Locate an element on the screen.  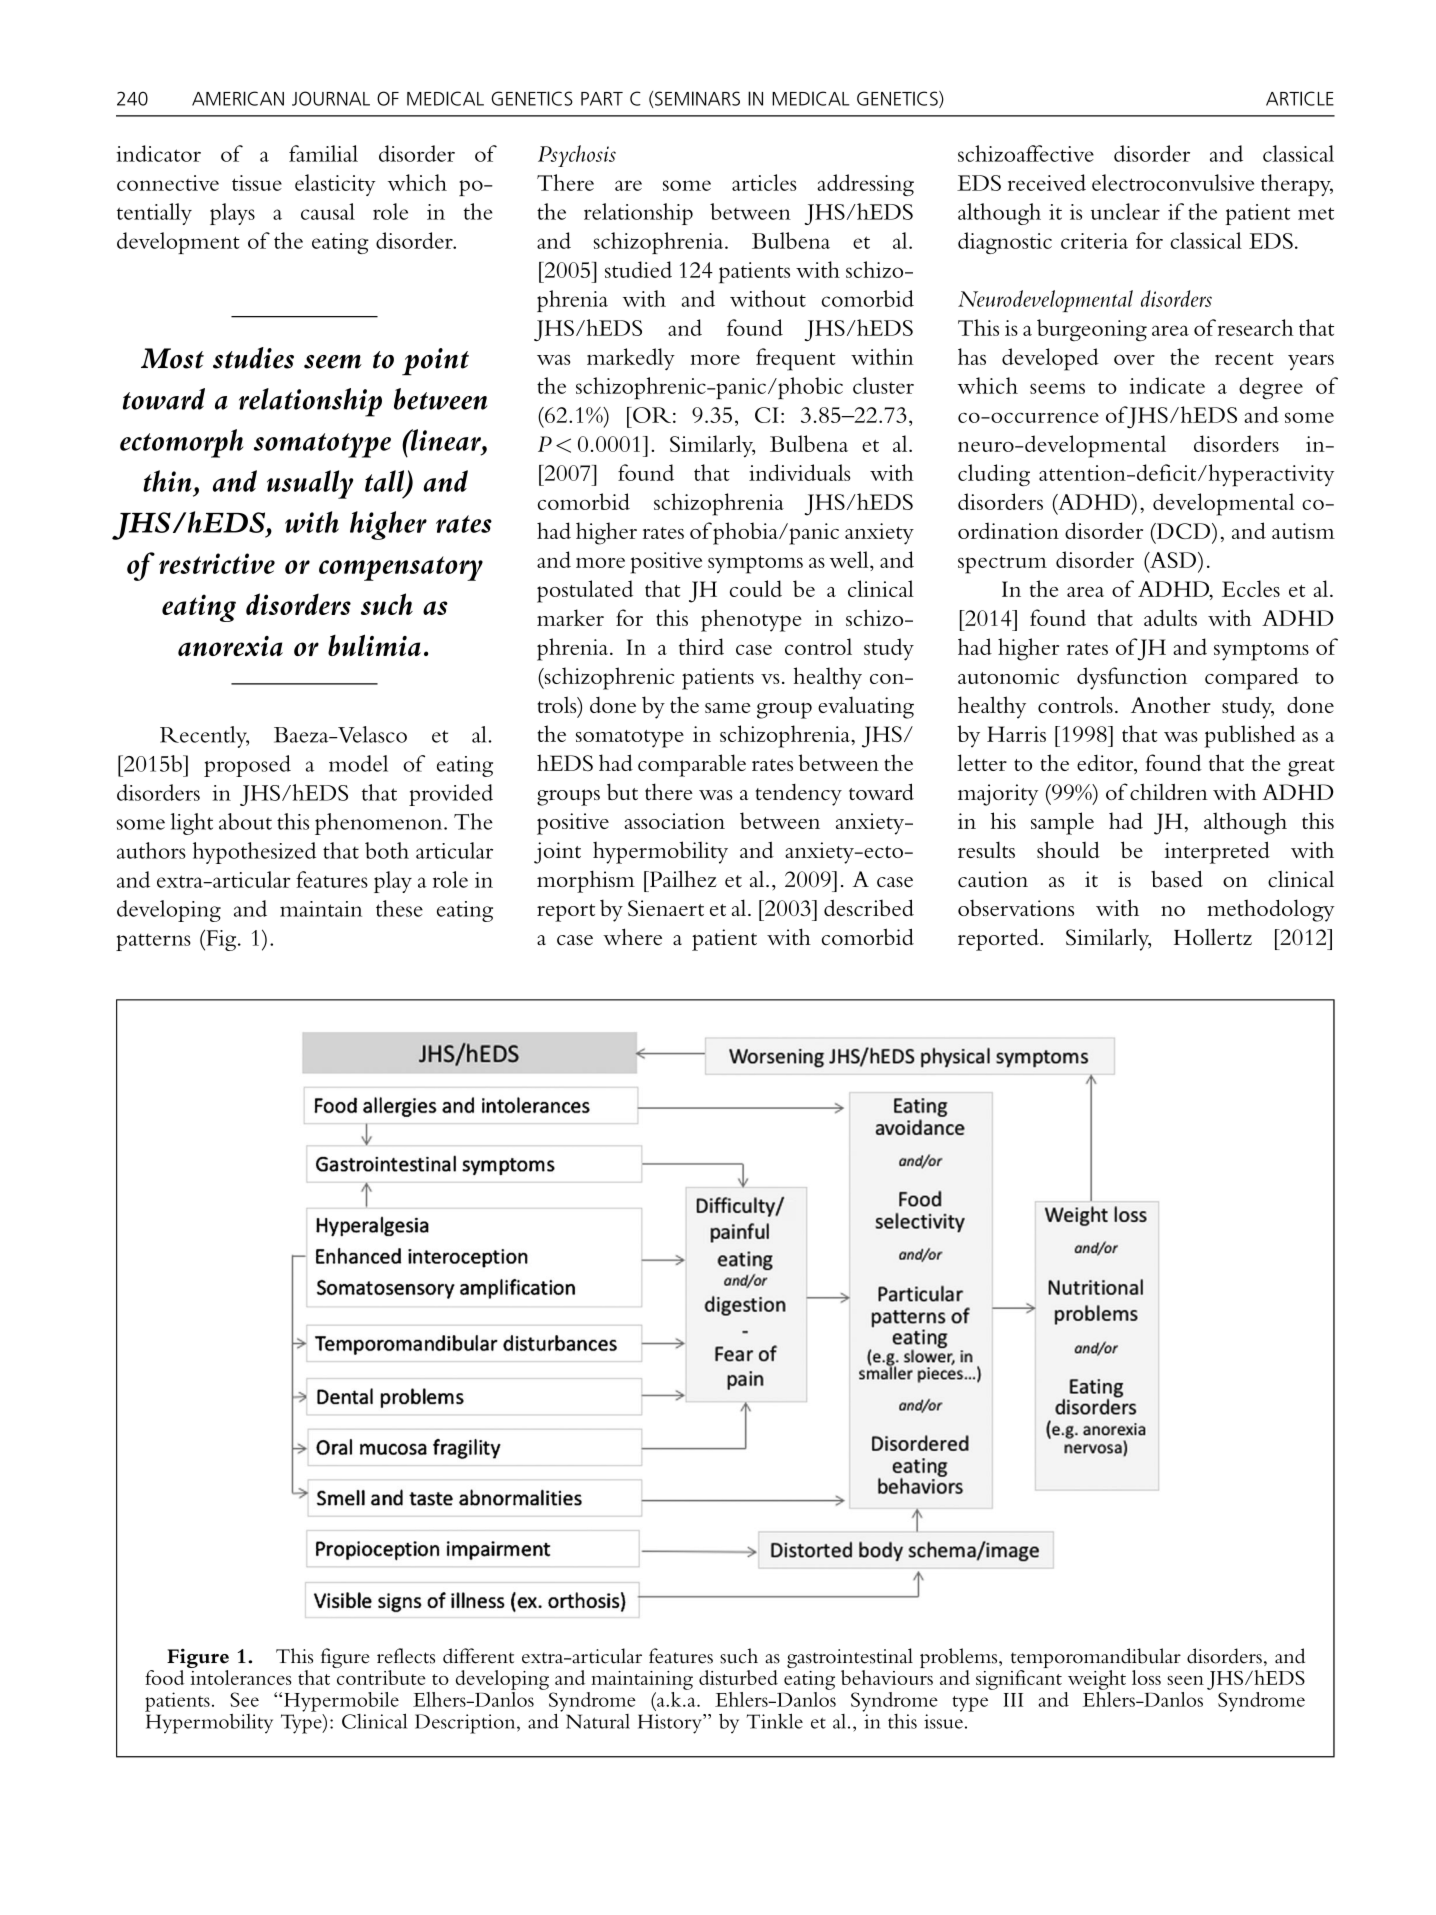
SEMINARS is located at coordinates (697, 98).
